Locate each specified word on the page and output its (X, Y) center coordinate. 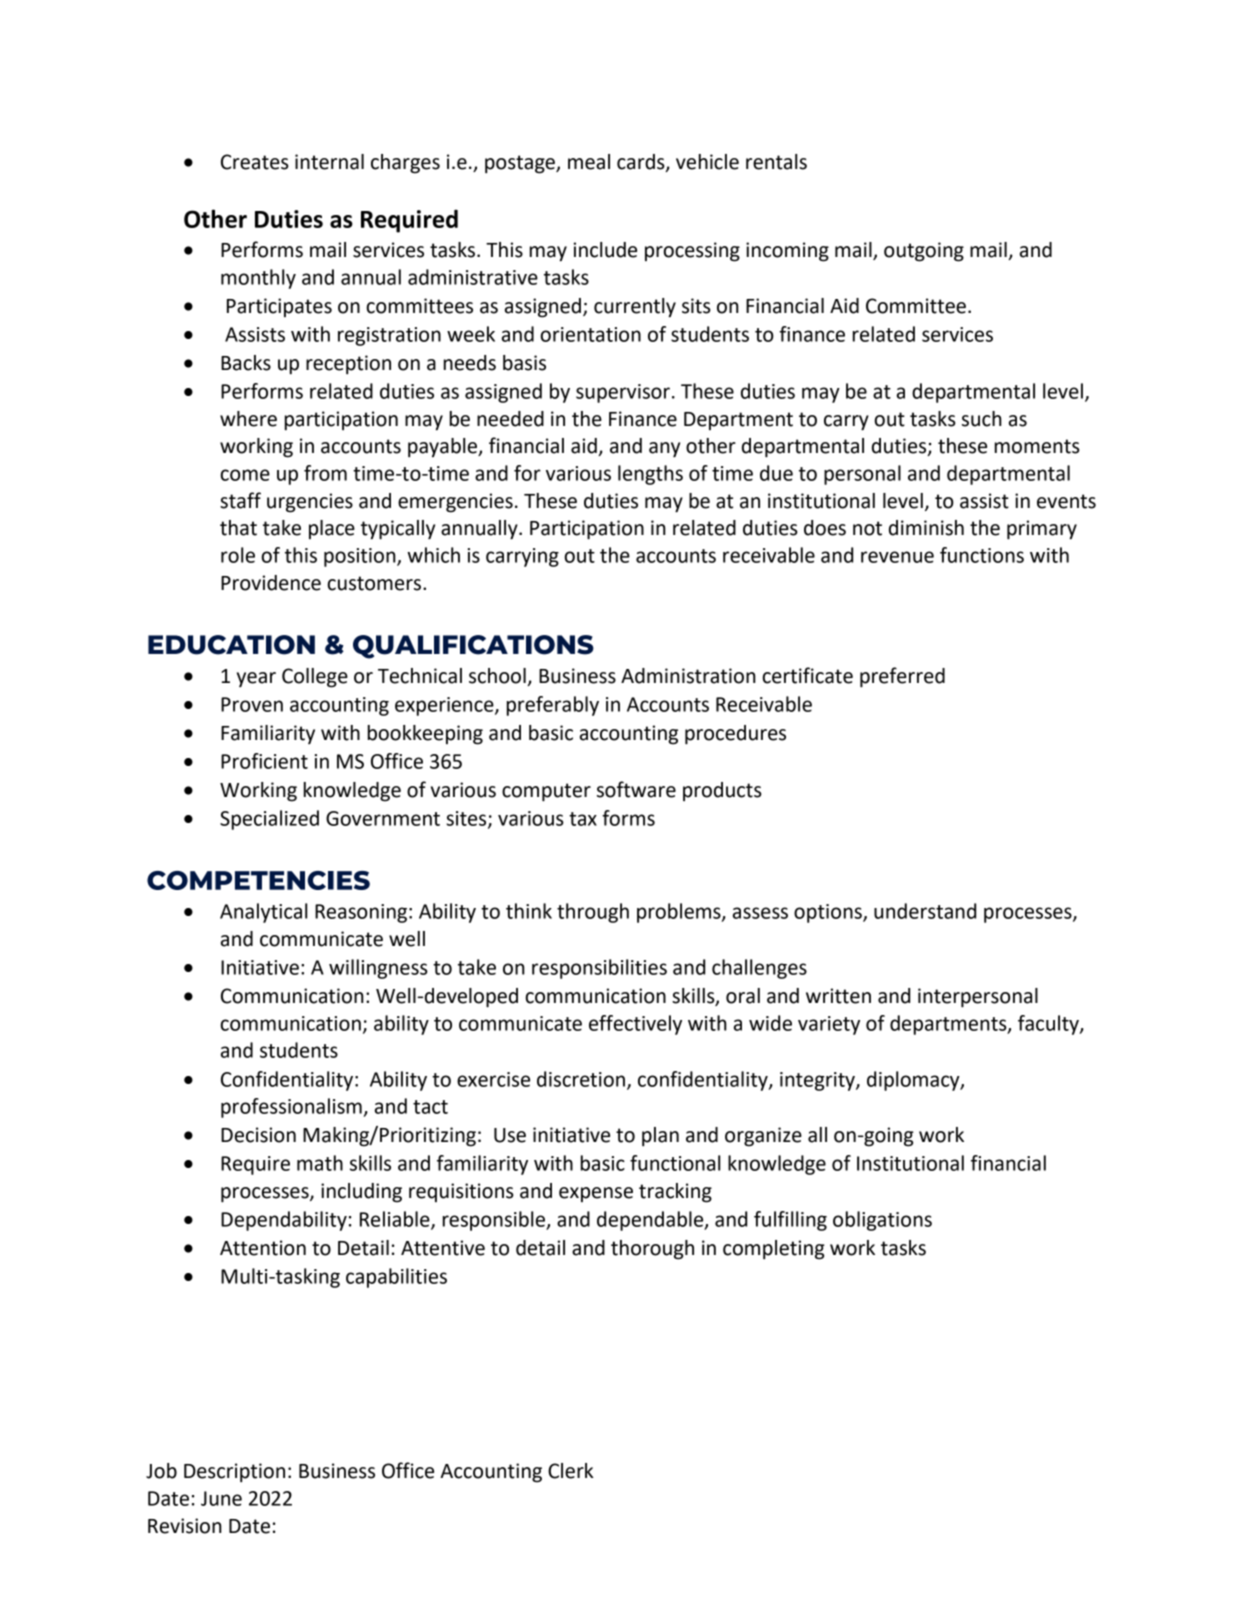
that (238, 528)
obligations (882, 1221)
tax (583, 819)
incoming (787, 252)
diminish (926, 528)
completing (774, 1250)
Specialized (269, 820)
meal (589, 162)
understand (925, 911)
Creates (255, 162)
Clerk (571, 1471)
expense (596, 1194)
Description (234, 1473)
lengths (650, 475)
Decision (258, 1135)
